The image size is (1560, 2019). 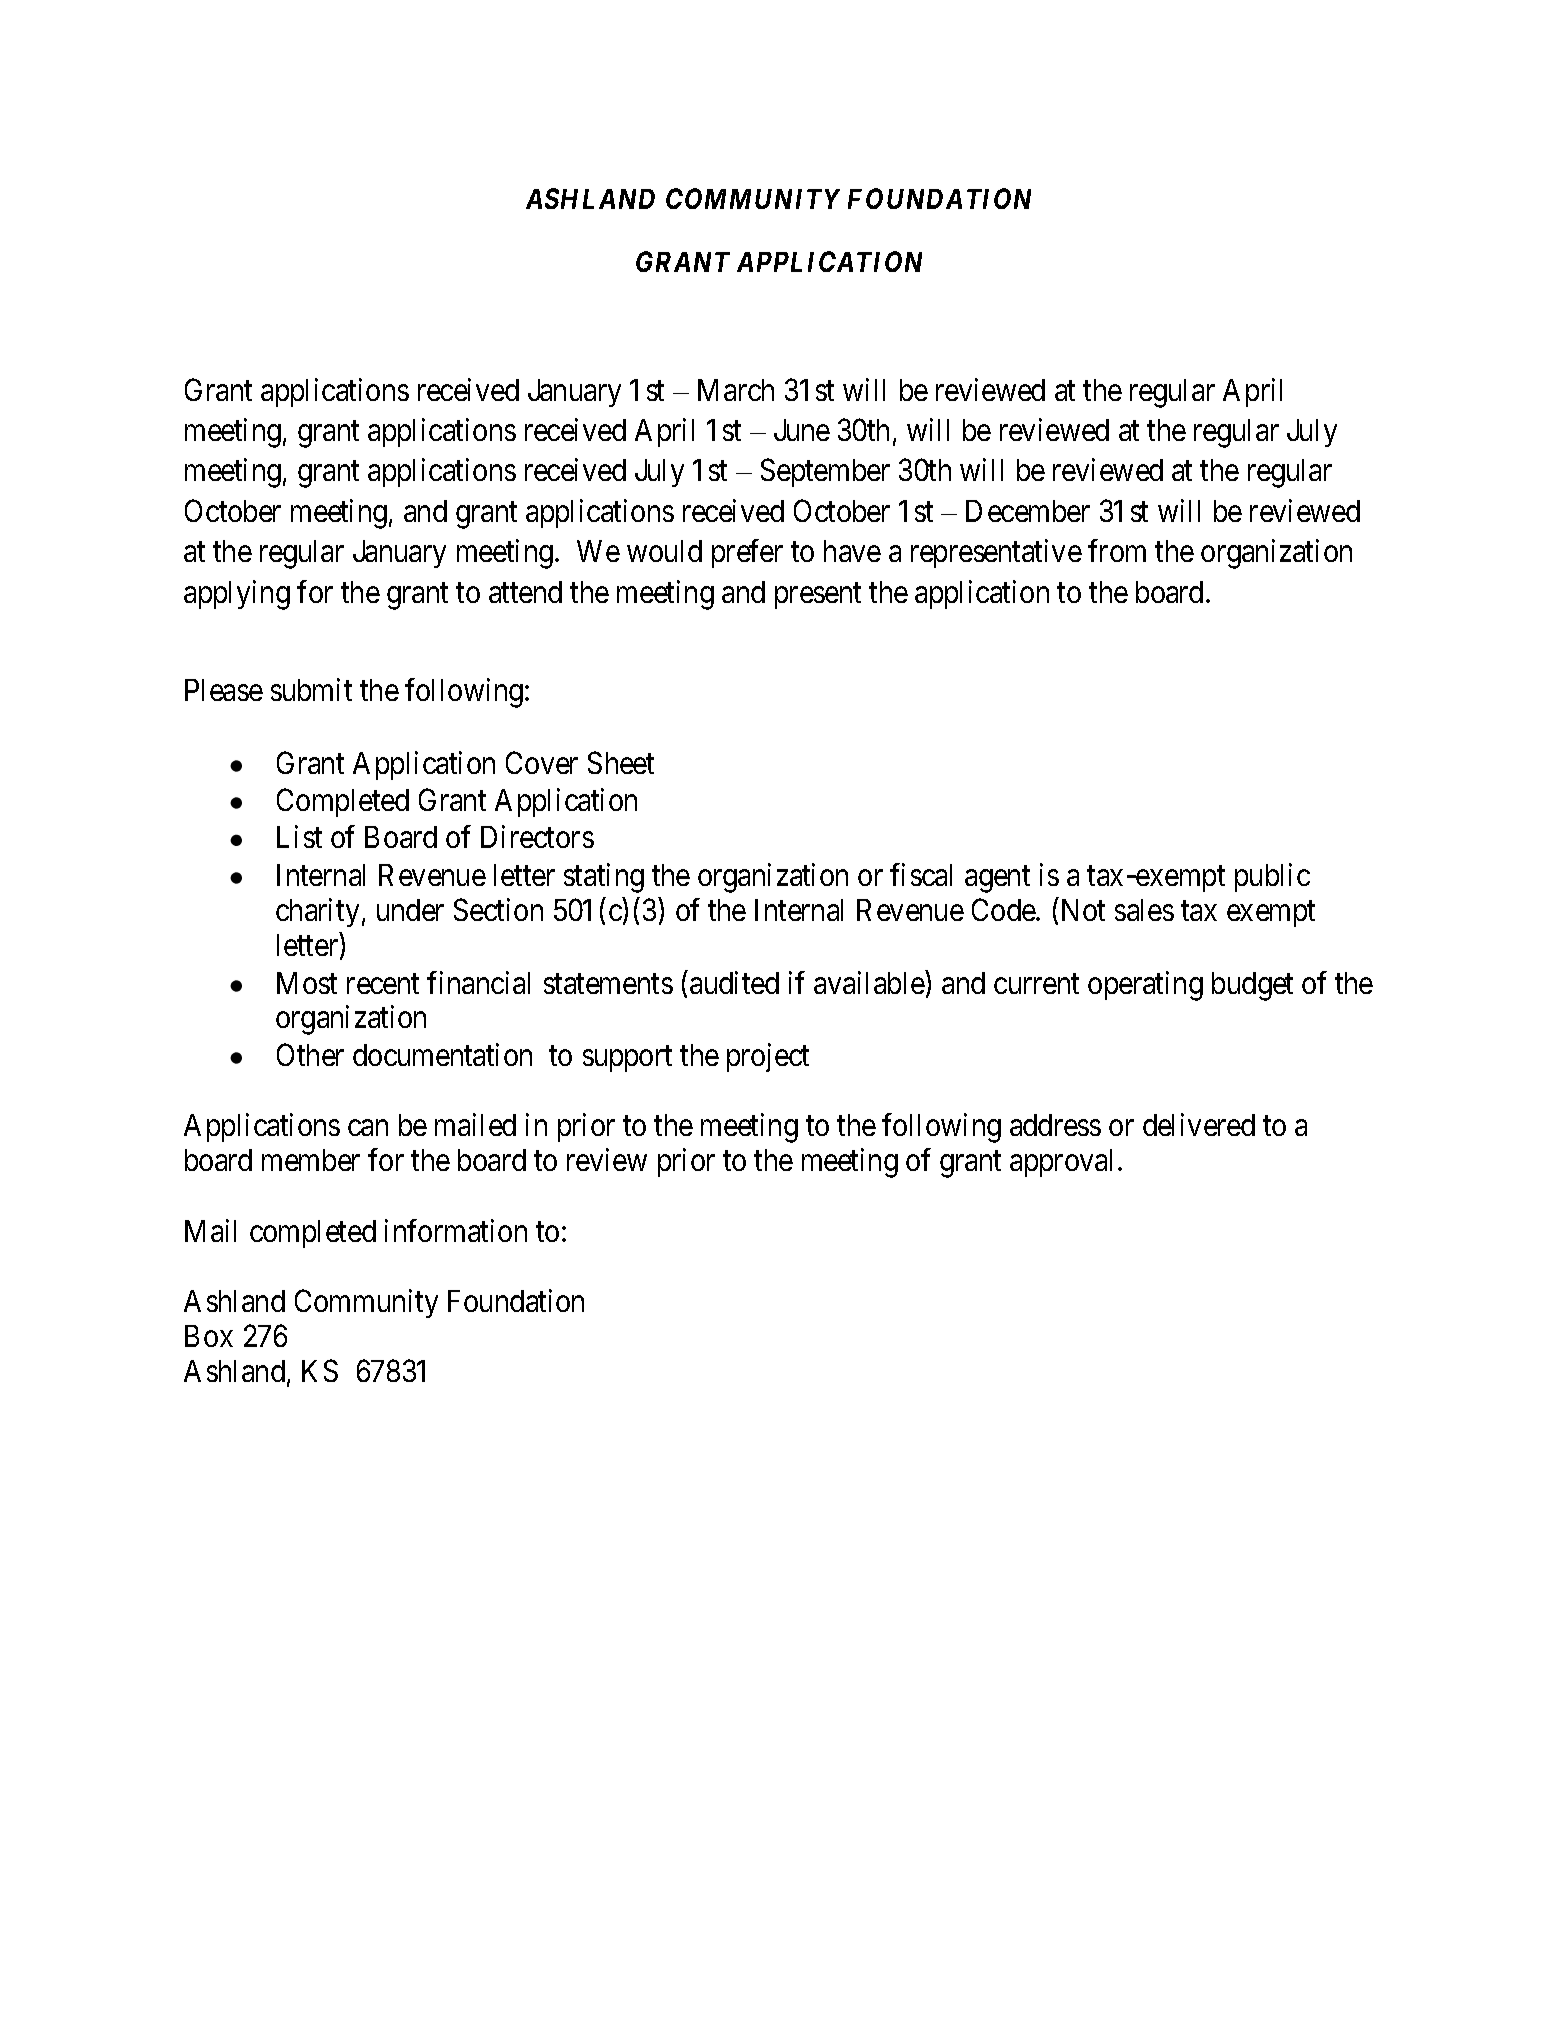 What do you see at coordinates (736, 390) in the document?
I see `March` at bounding box center [736, 390].
